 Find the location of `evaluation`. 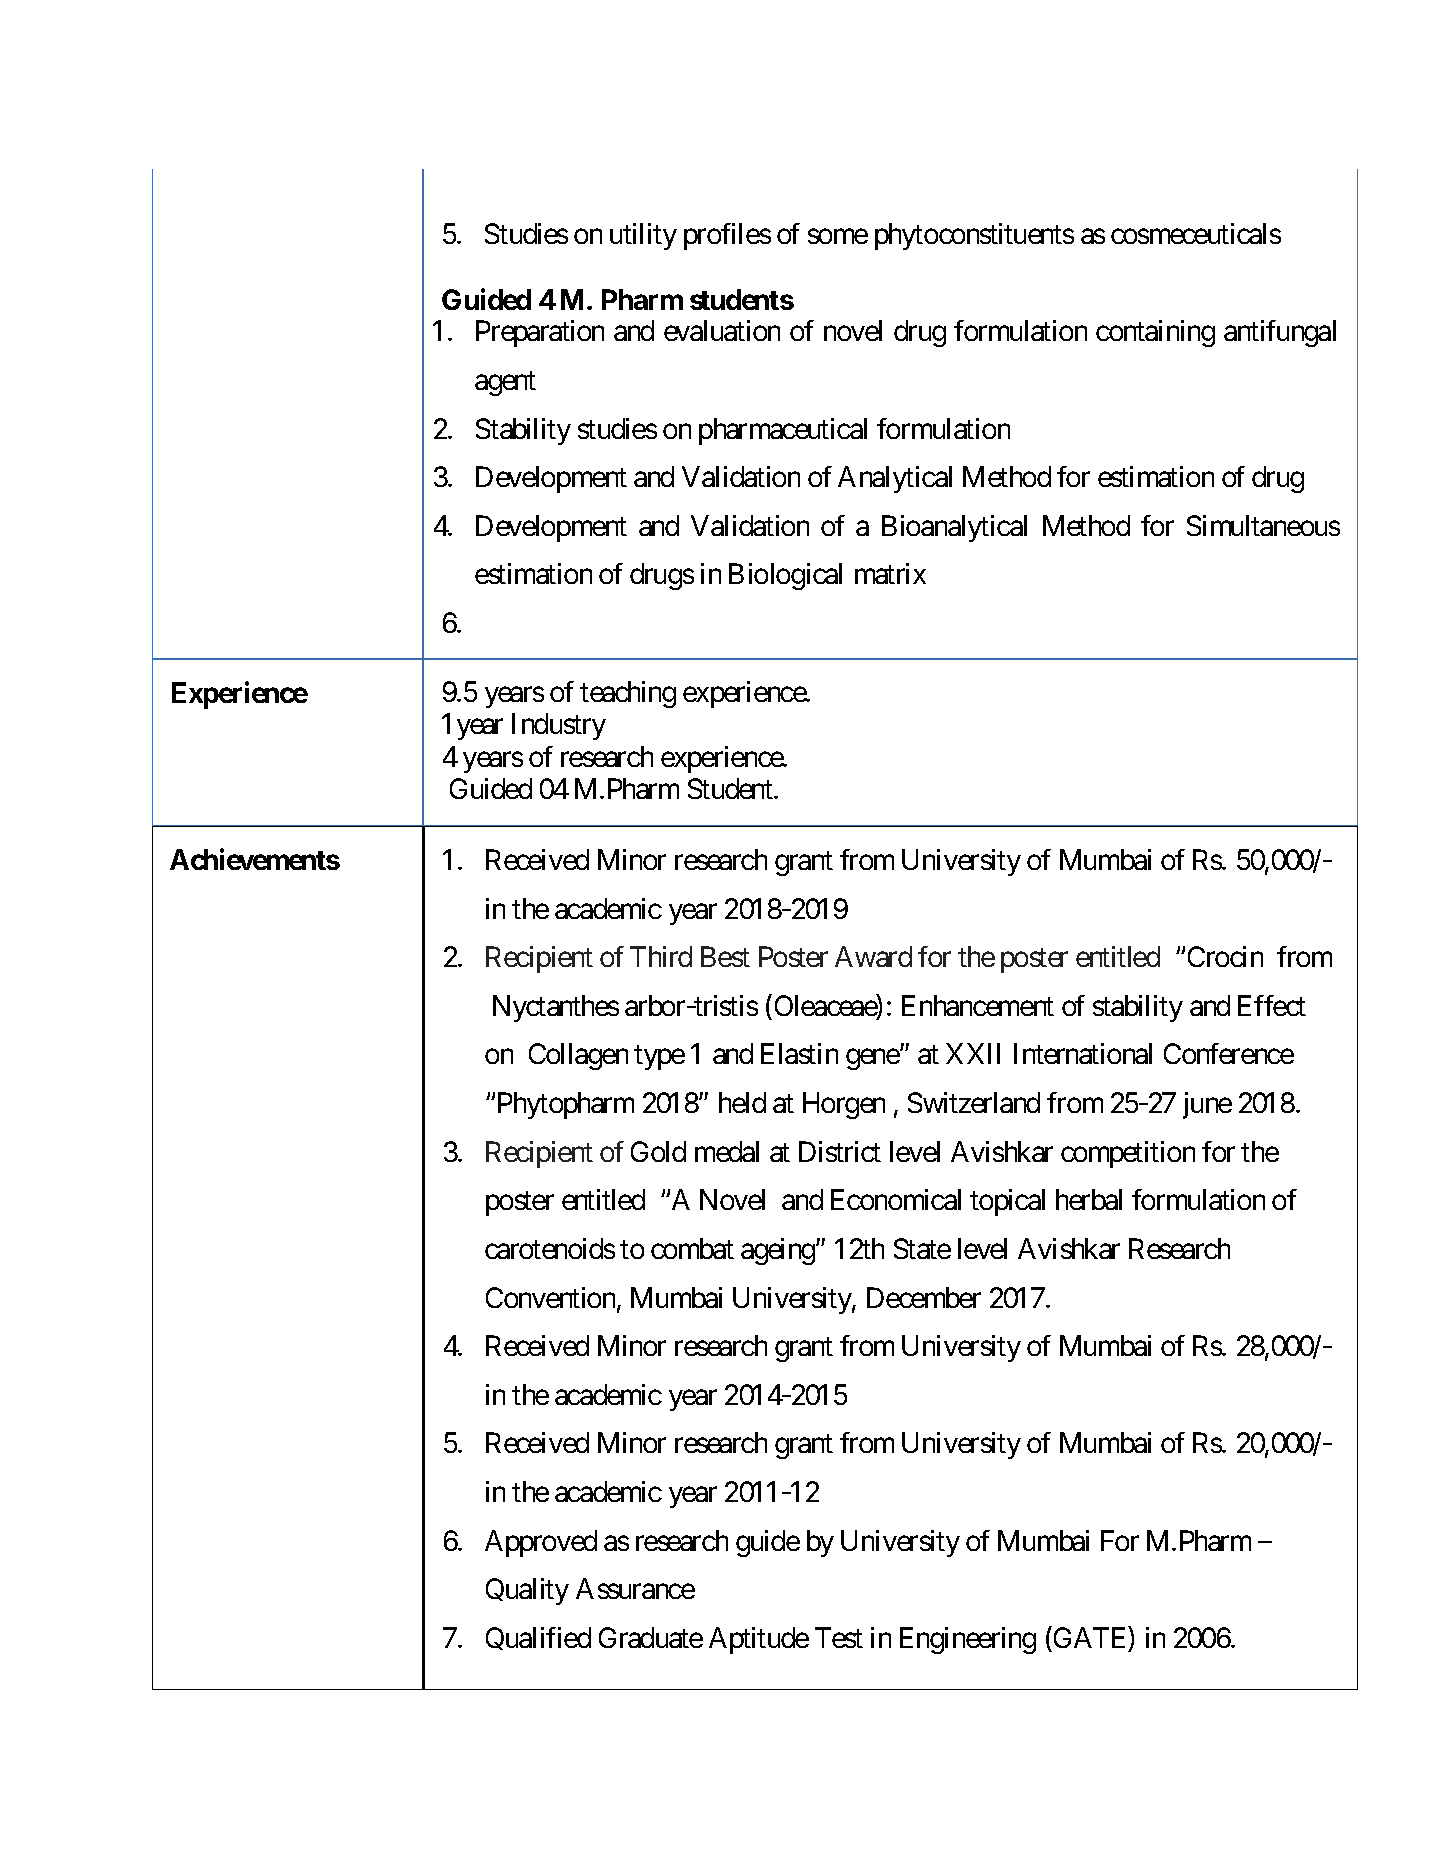

evaluation is located at coordinates (722, 330).
